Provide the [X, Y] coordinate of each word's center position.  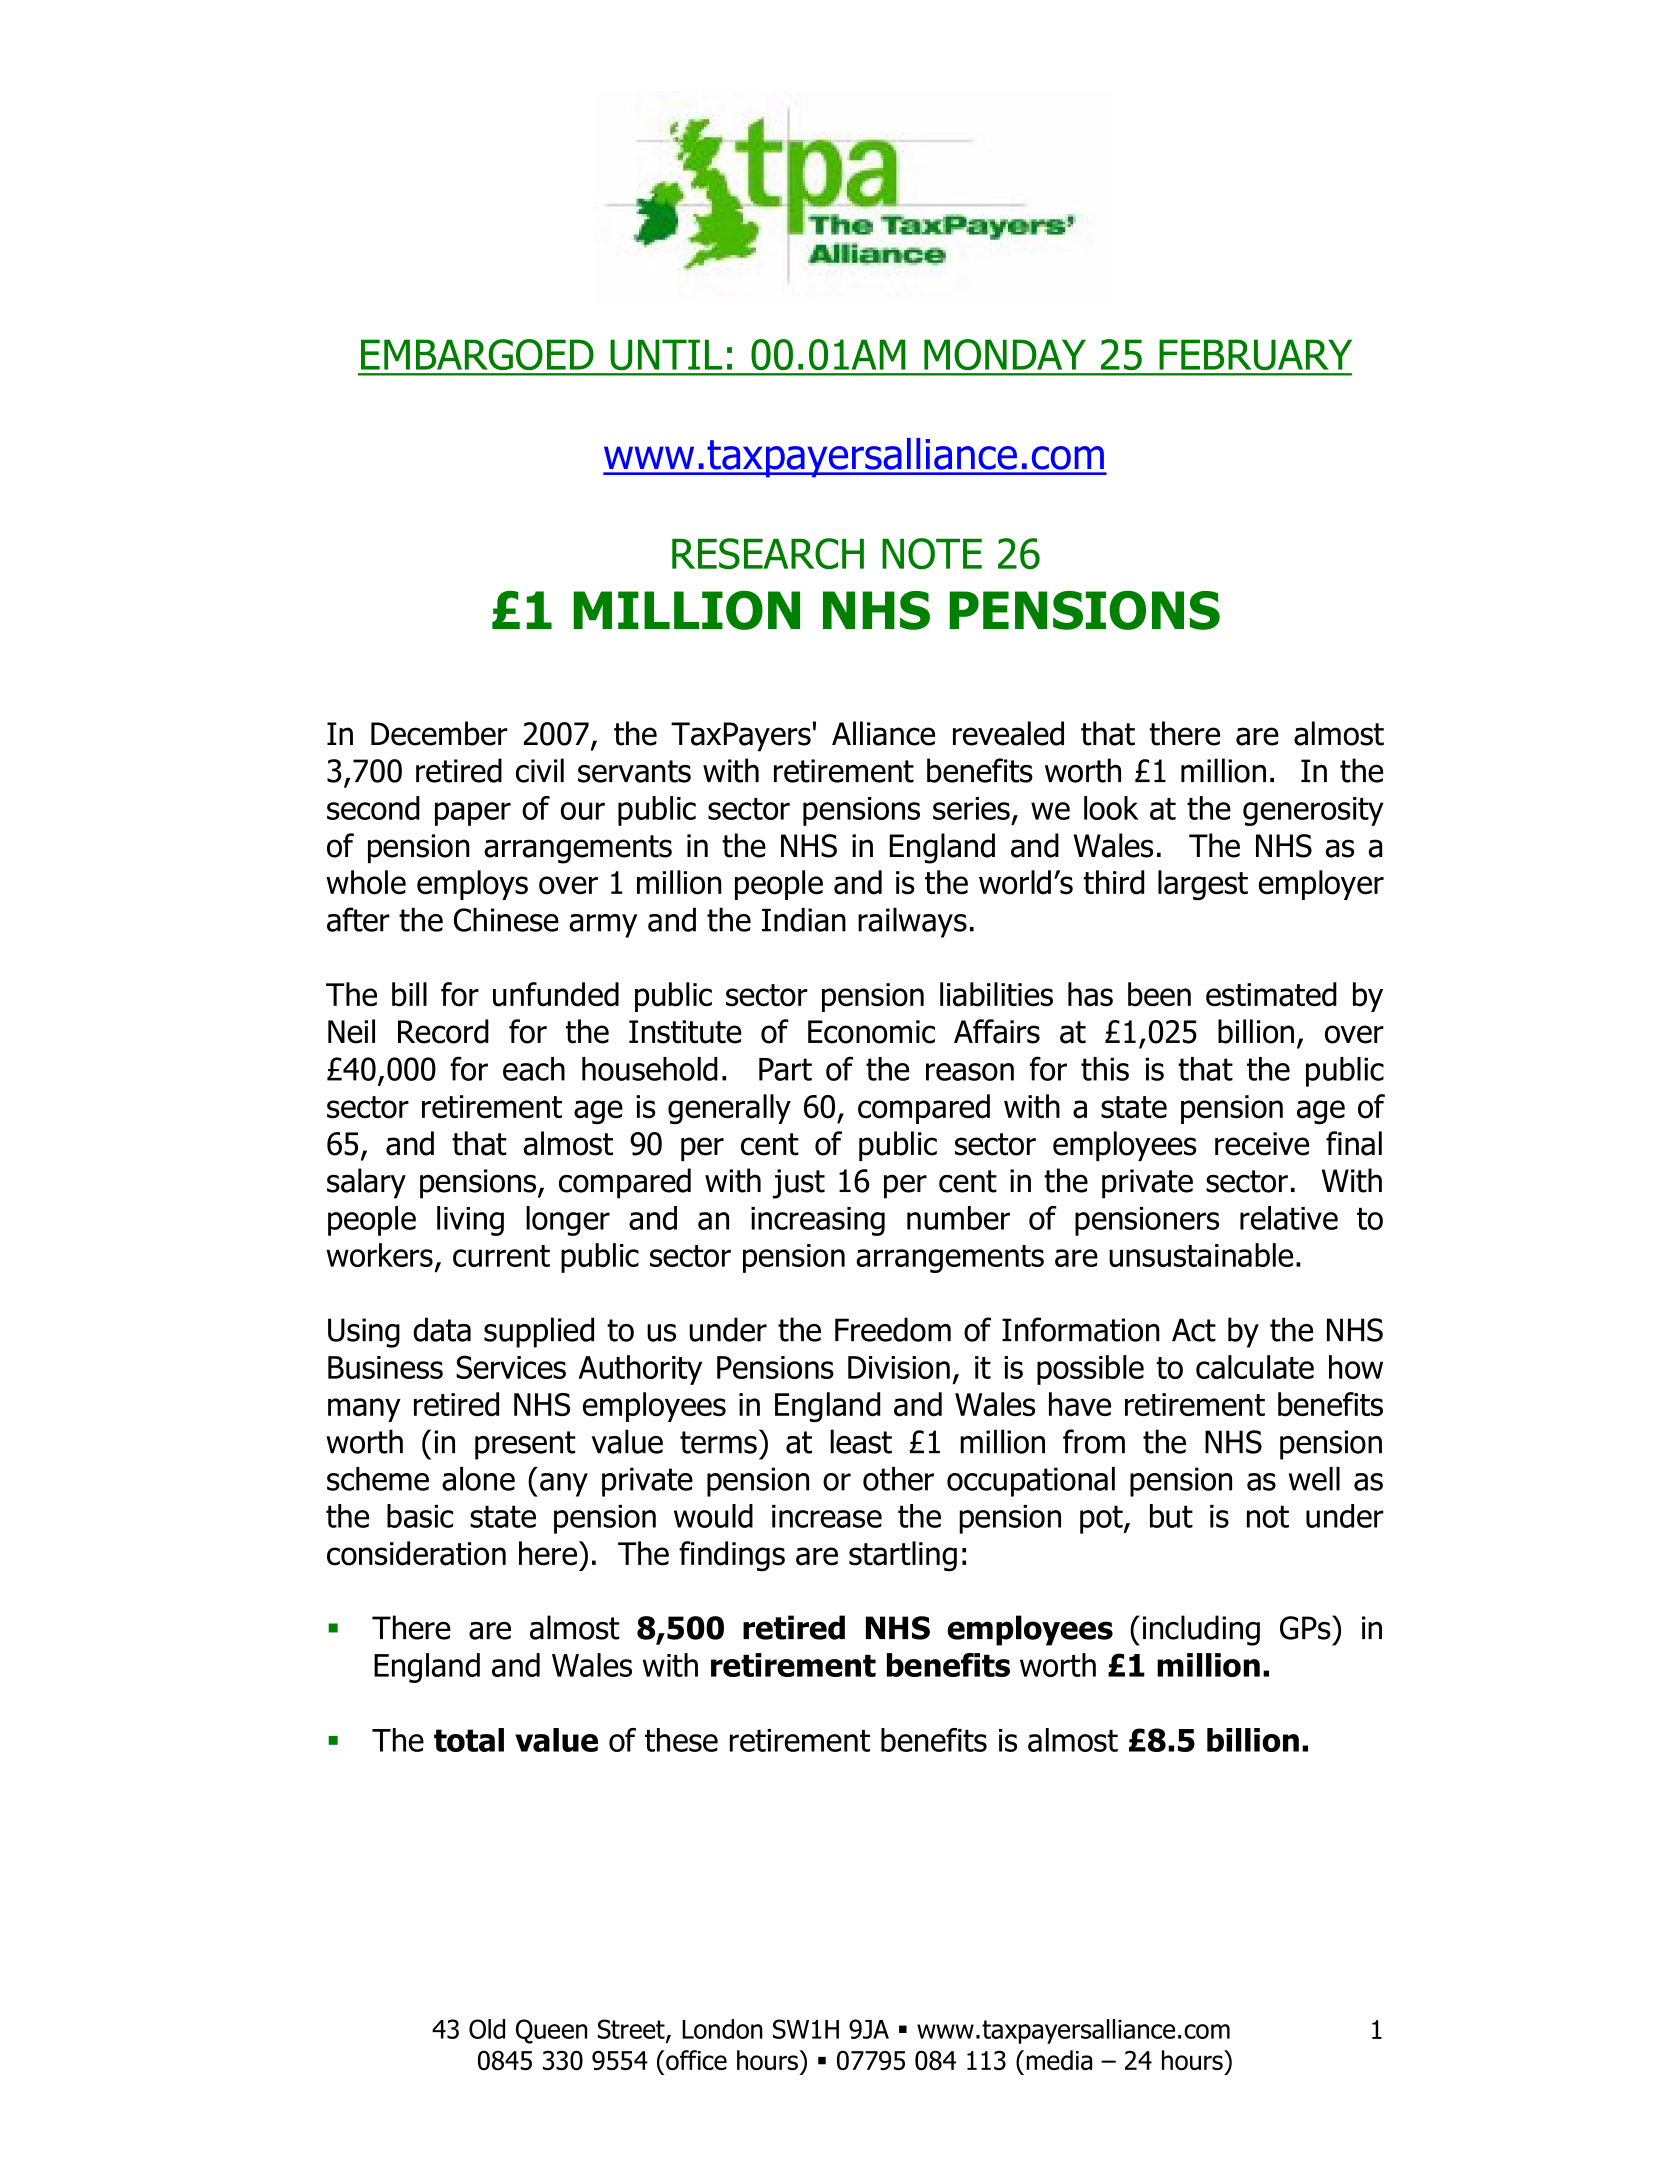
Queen [551, 2031]
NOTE [932, 554]
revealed [1008, 733]
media [1059, 2060]
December [439, 733]
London [722, 2029]
